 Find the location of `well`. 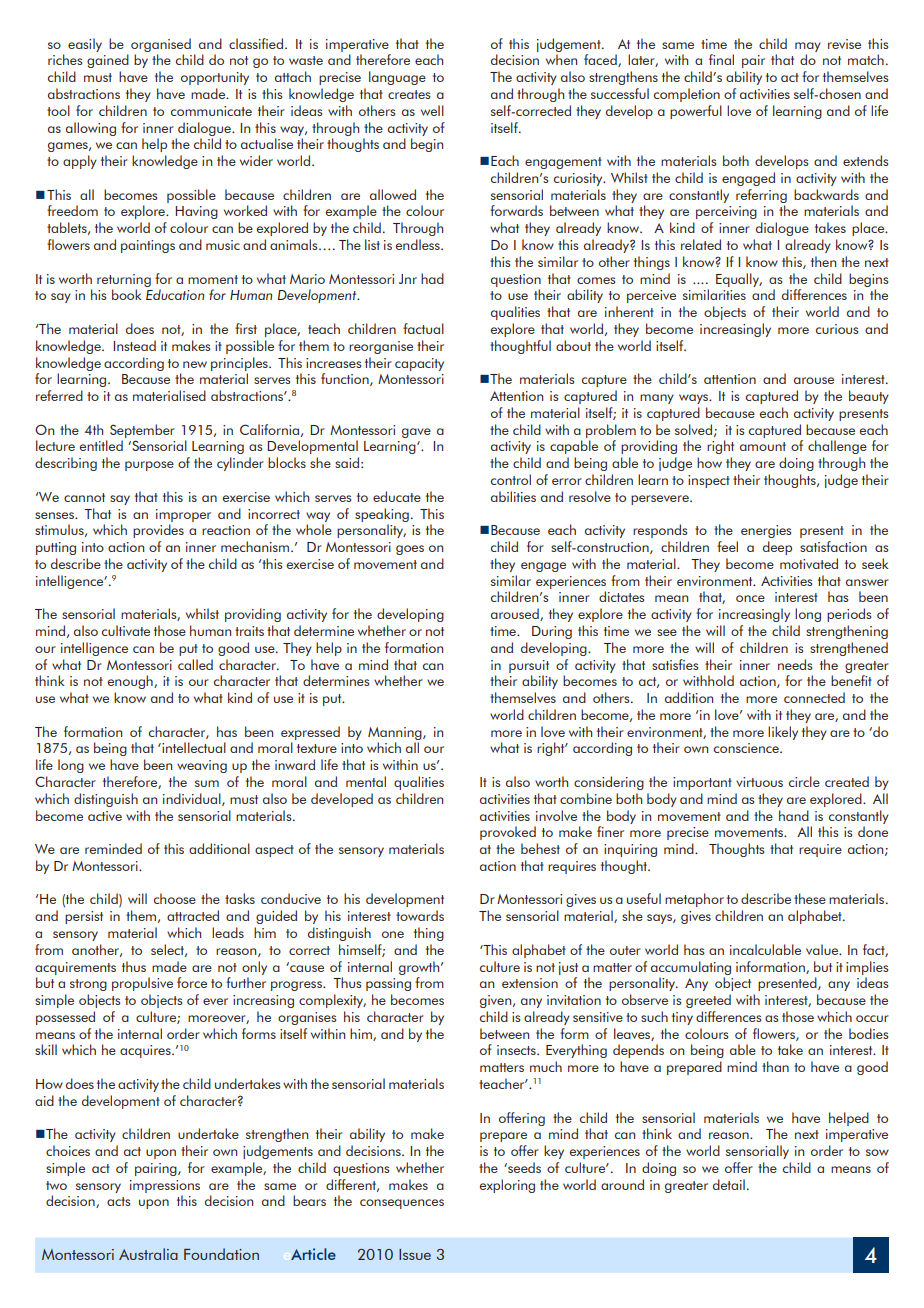

well is located at coordinates (432, 110).
